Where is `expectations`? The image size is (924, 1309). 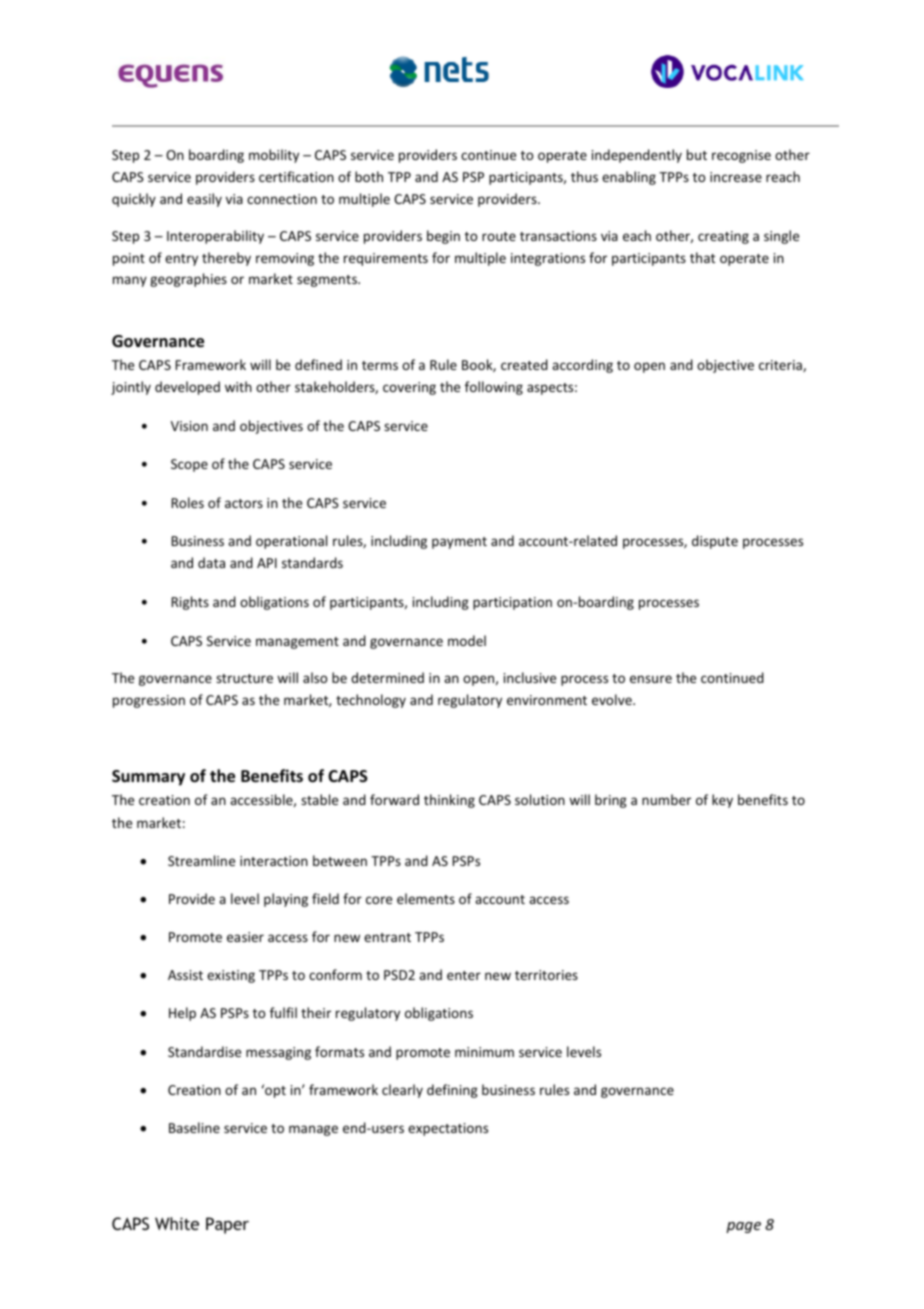 expectations is located at coordinates (448, 1129).
